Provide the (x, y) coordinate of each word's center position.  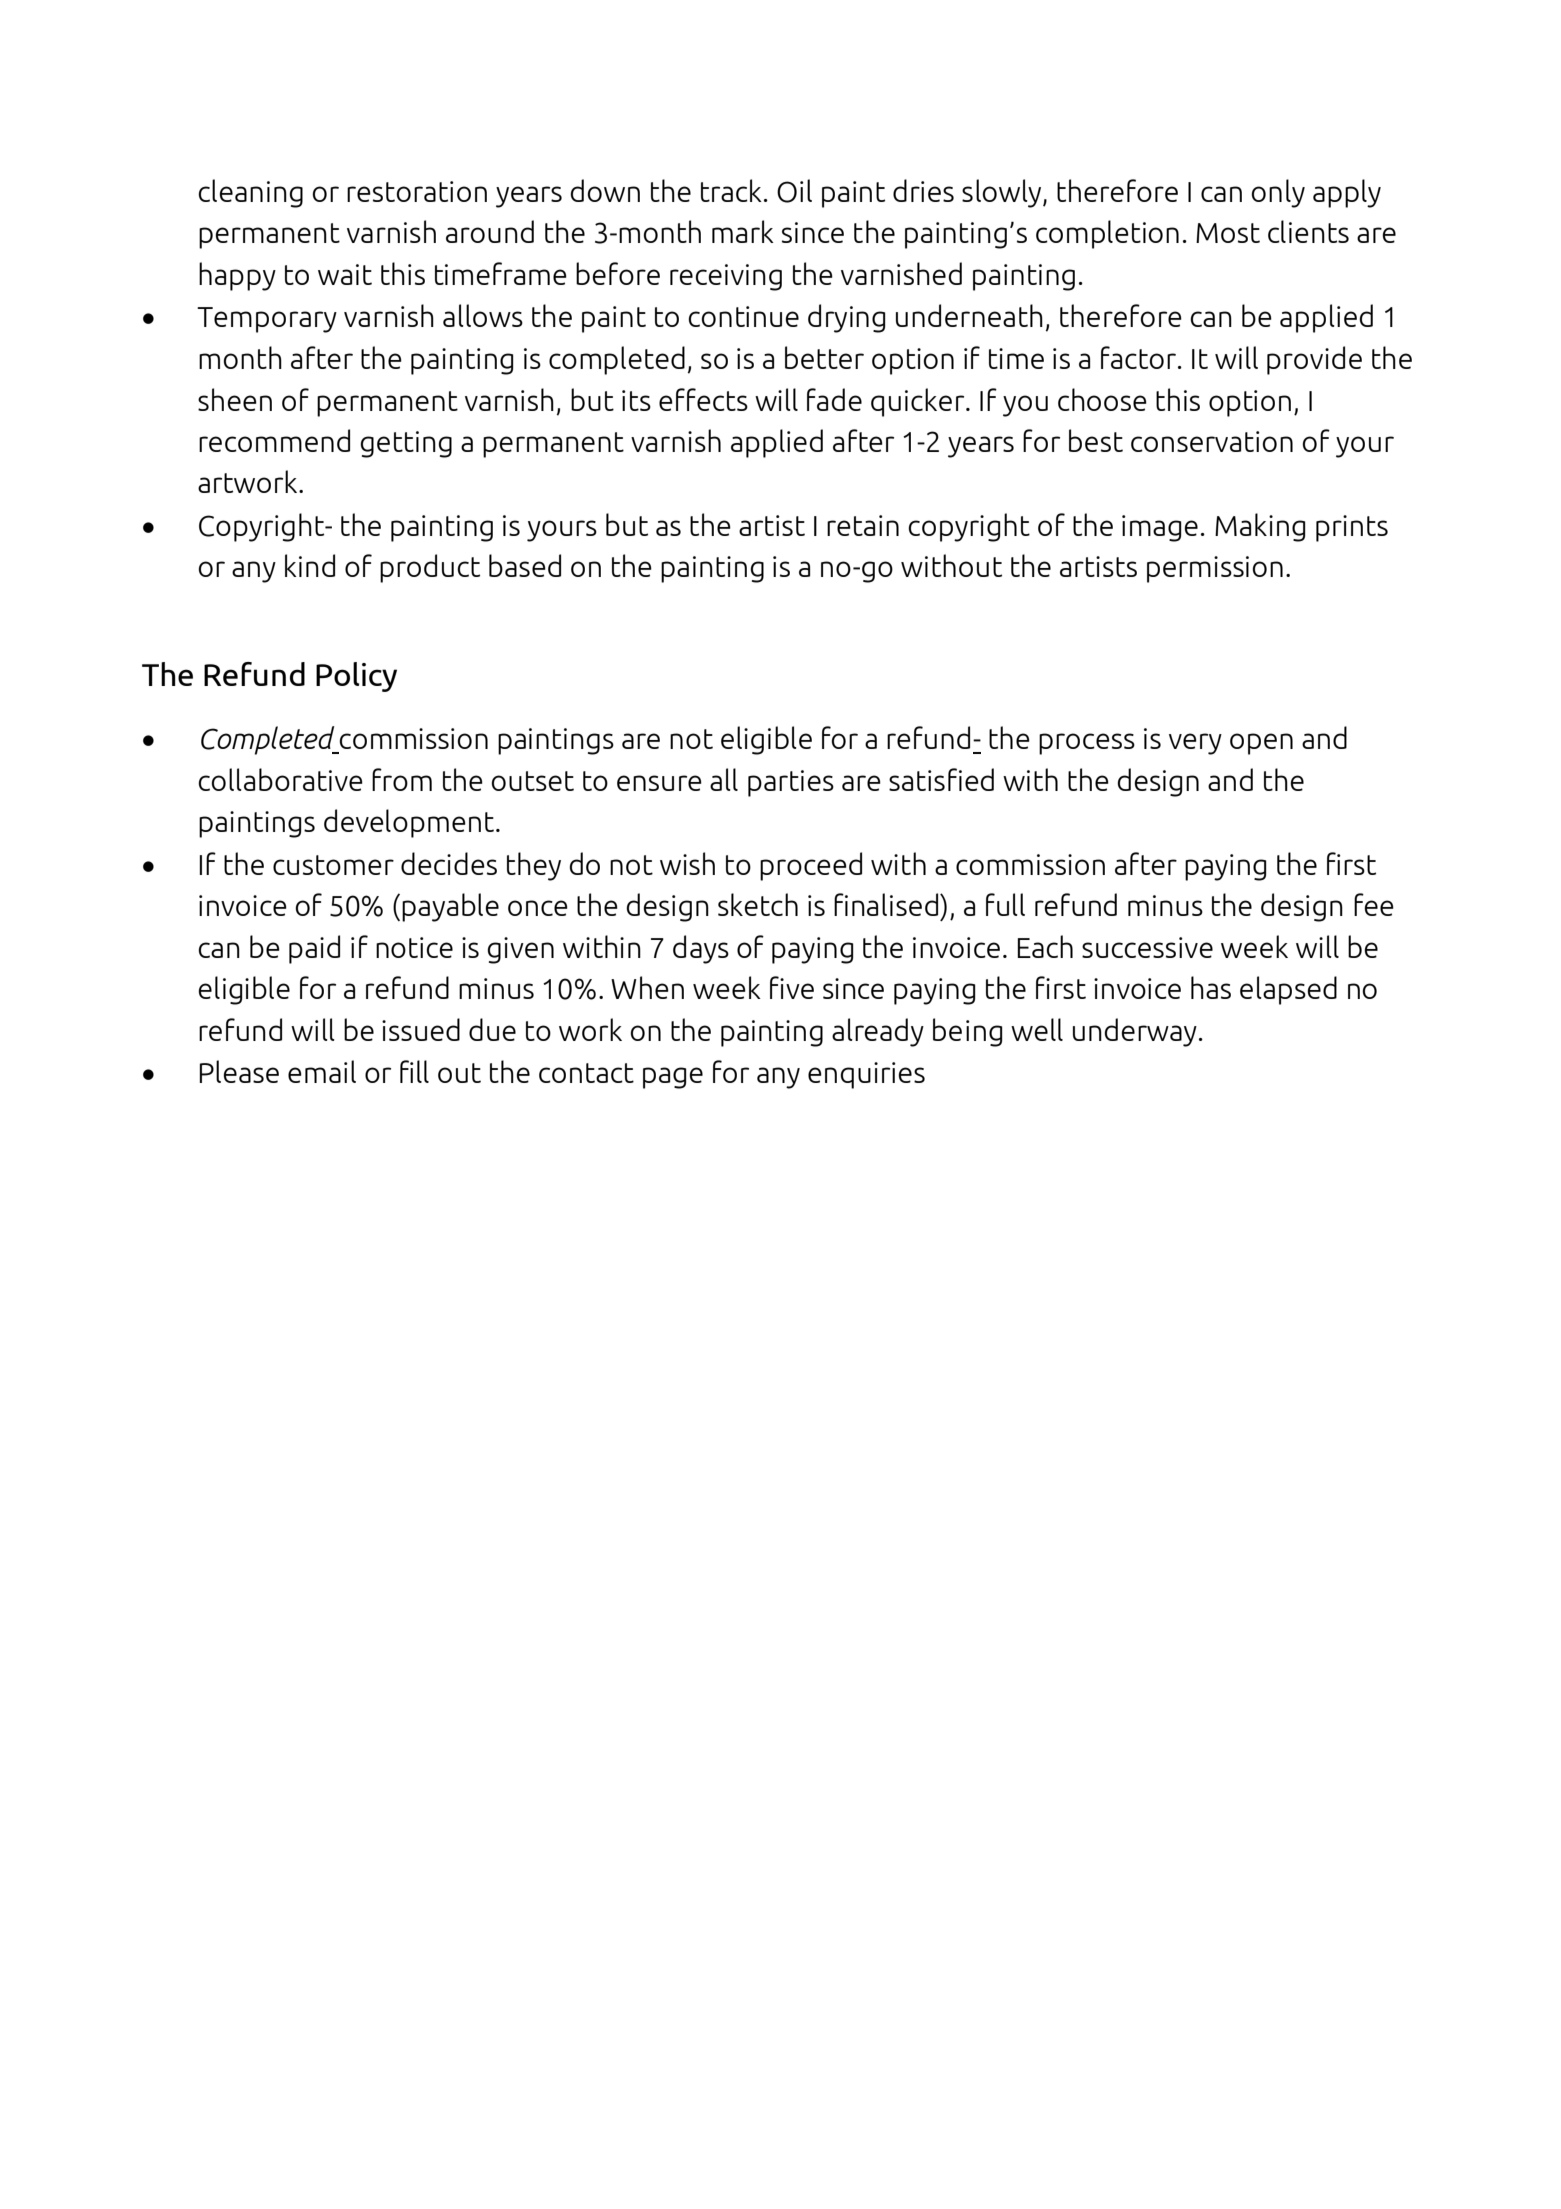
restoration (417, 191)
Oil (794, 191)
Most (1228, 233)
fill (414, 1071)
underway (1135, 1032)
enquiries (866, 1075)
